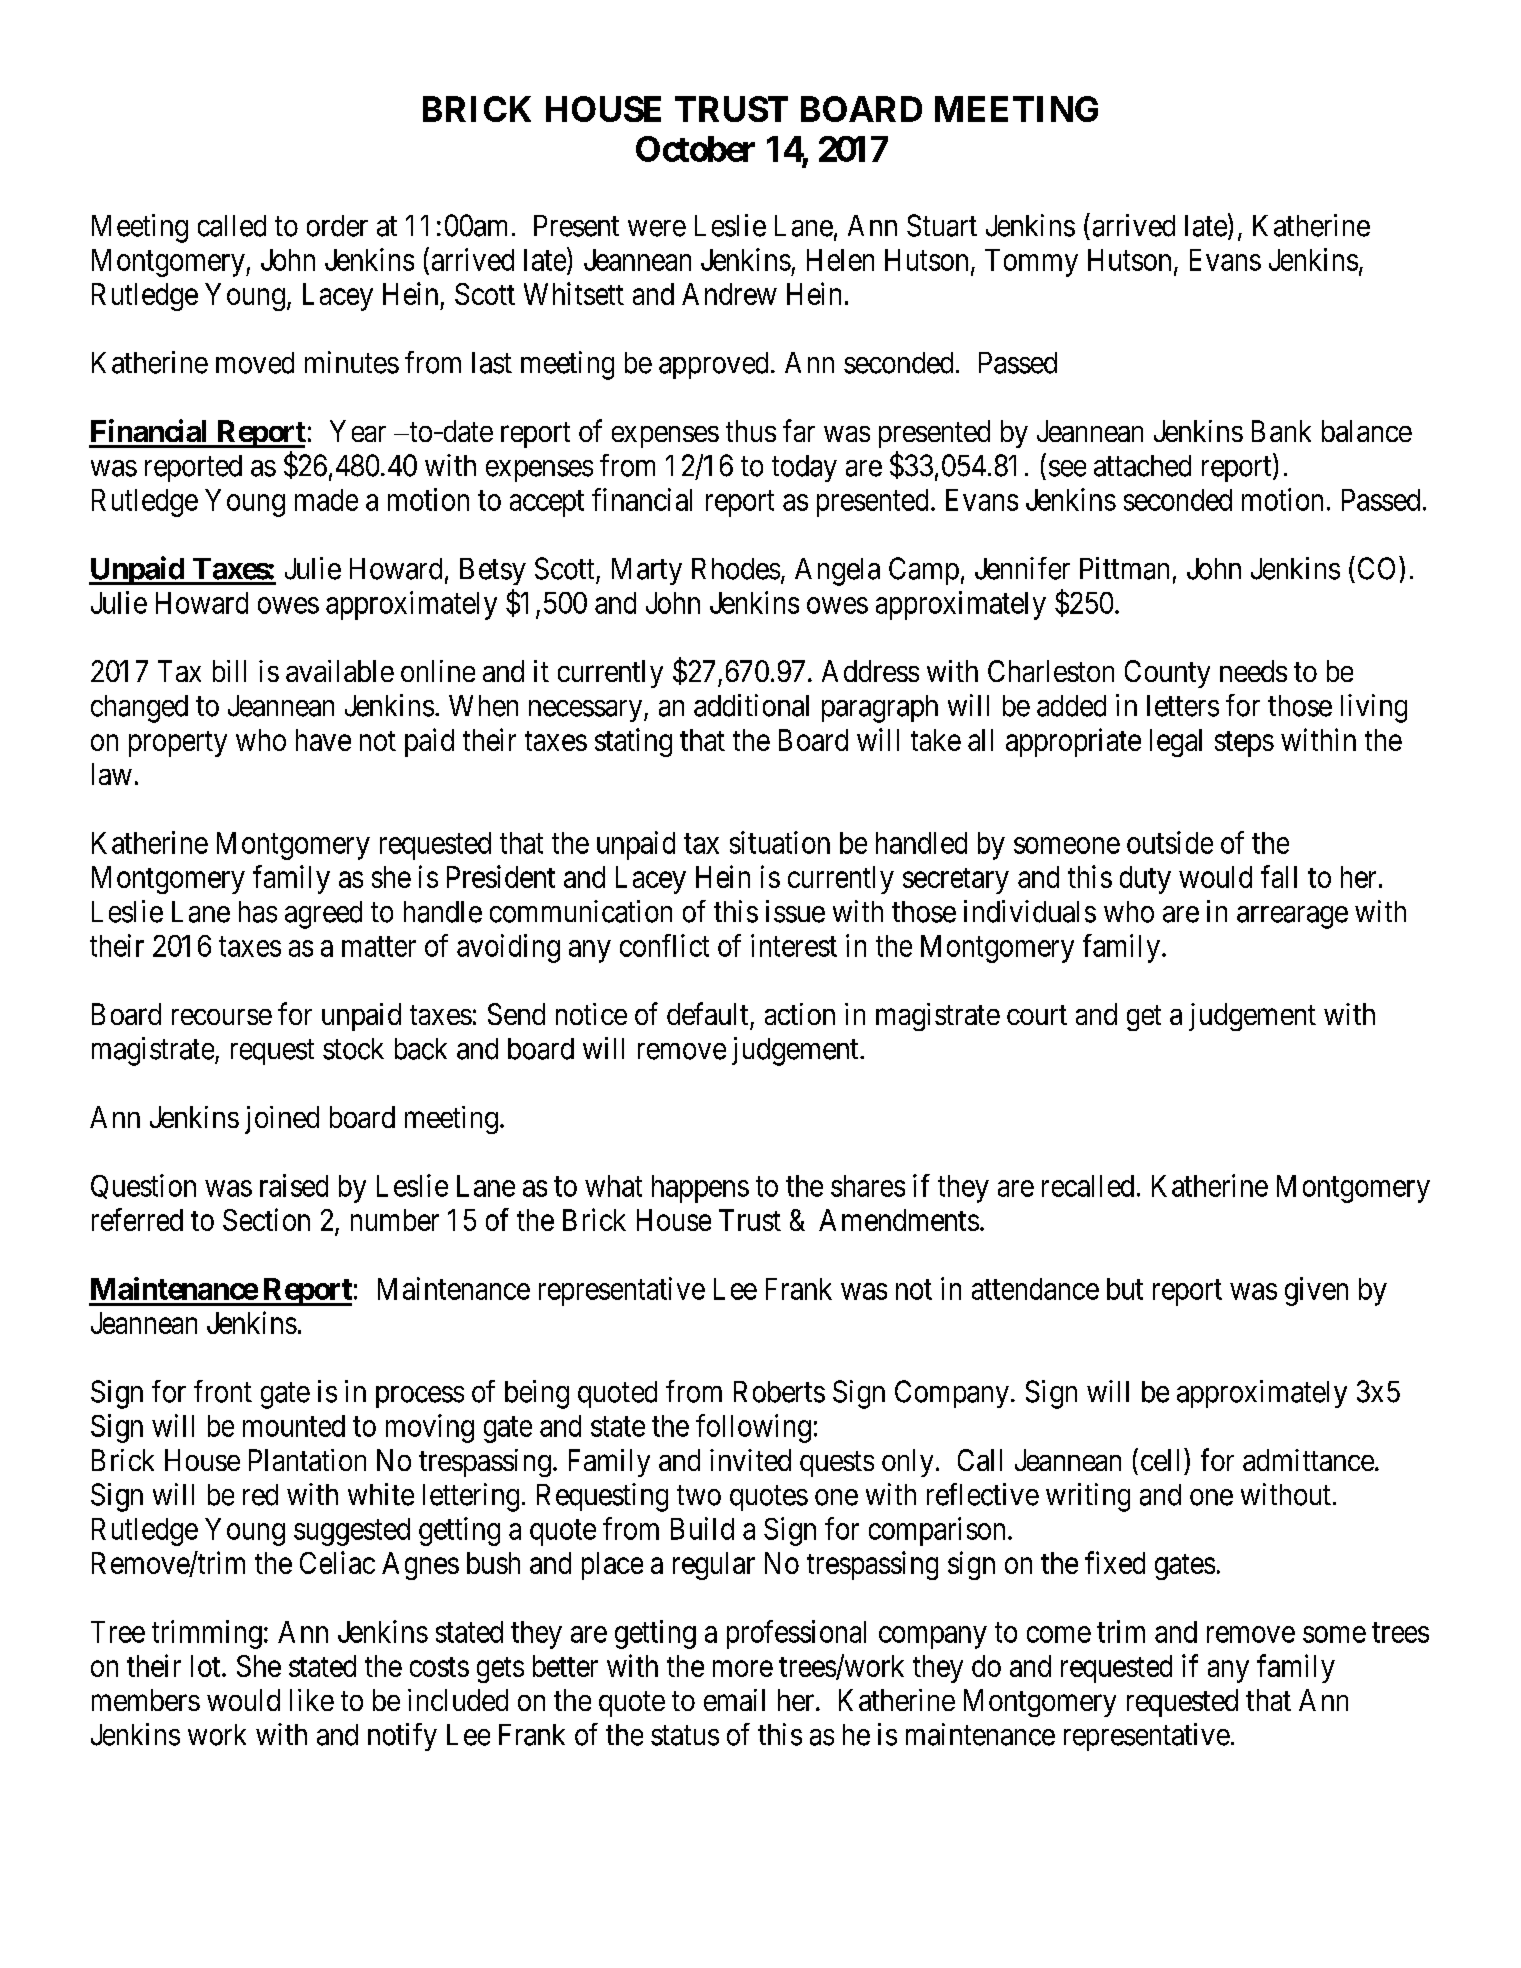 This document has height=1968, width=1521. What do you see at coordinates (1059, 1634) in the document?
I see `come` at bounding box center [1059, 1634].
